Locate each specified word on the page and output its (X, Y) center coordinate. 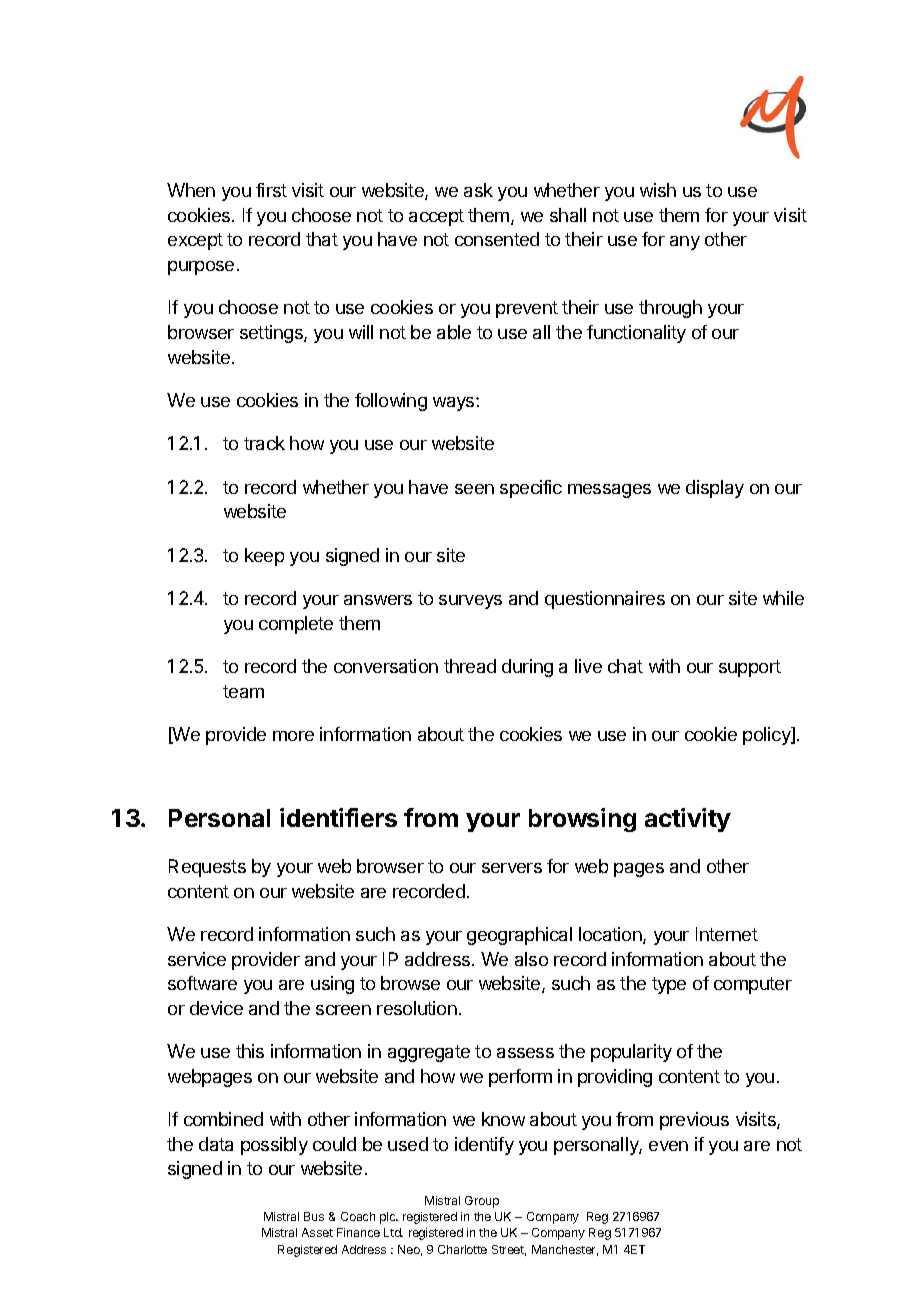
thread (470, 666)
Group (482, 1202)
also (531, 959)
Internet (727, 934)
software (202, 983)
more (293, 736)
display (715, 489)
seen (474, 489)
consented (497, 239)
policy (768, 736)
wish (658, 190)
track (264, 443)
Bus (314, 1216)
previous (694, 1121)
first (271, 190)
